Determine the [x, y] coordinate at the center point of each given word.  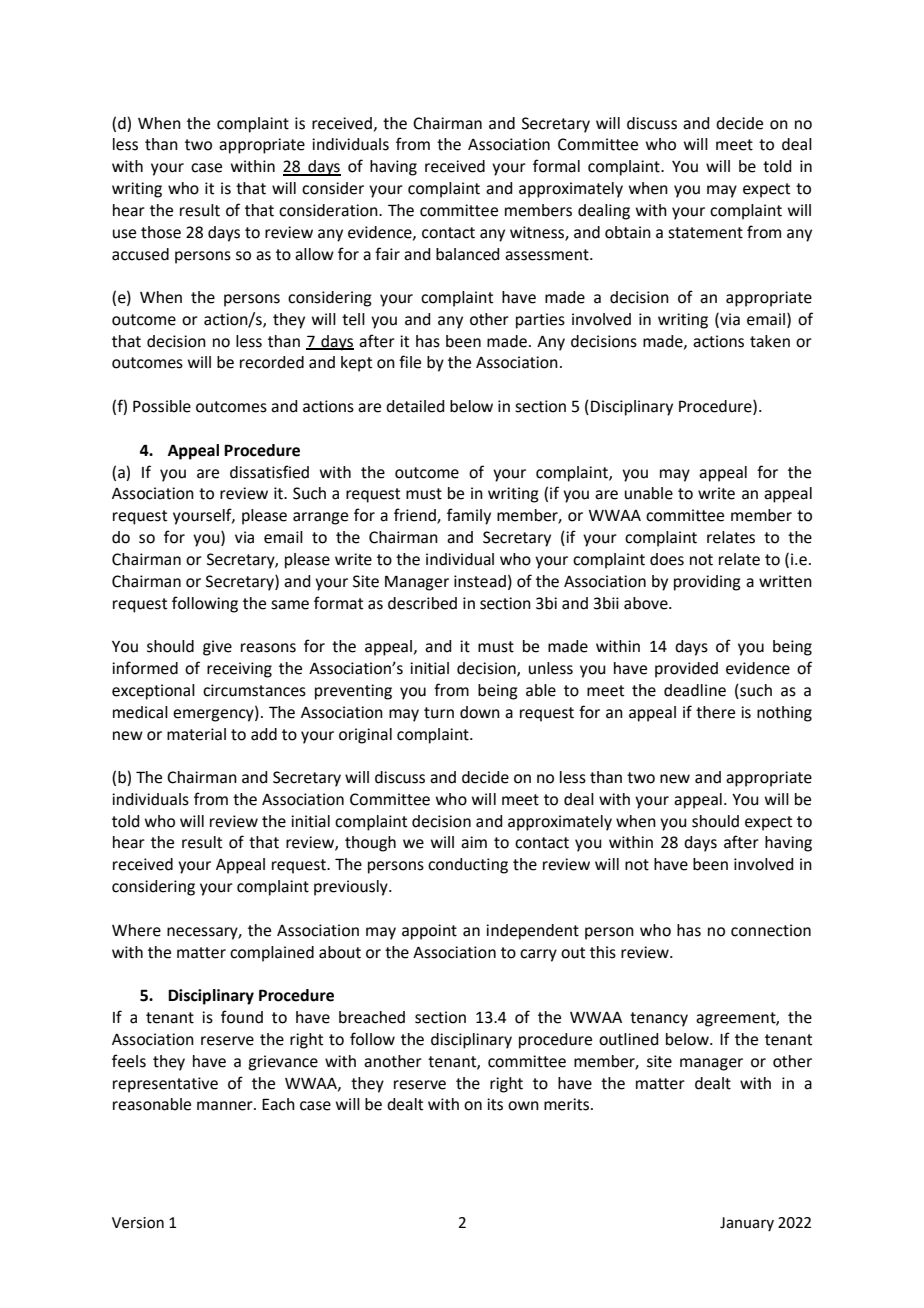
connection [771, 930]
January [747, 1224]
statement [705, 233]
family [469, 516]
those [161, 232]
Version [138, 1223]
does [667, 559]
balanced [467, 254]
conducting [468, 866]
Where [136, 930]
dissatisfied [269, 472]
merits [568, 1104]
